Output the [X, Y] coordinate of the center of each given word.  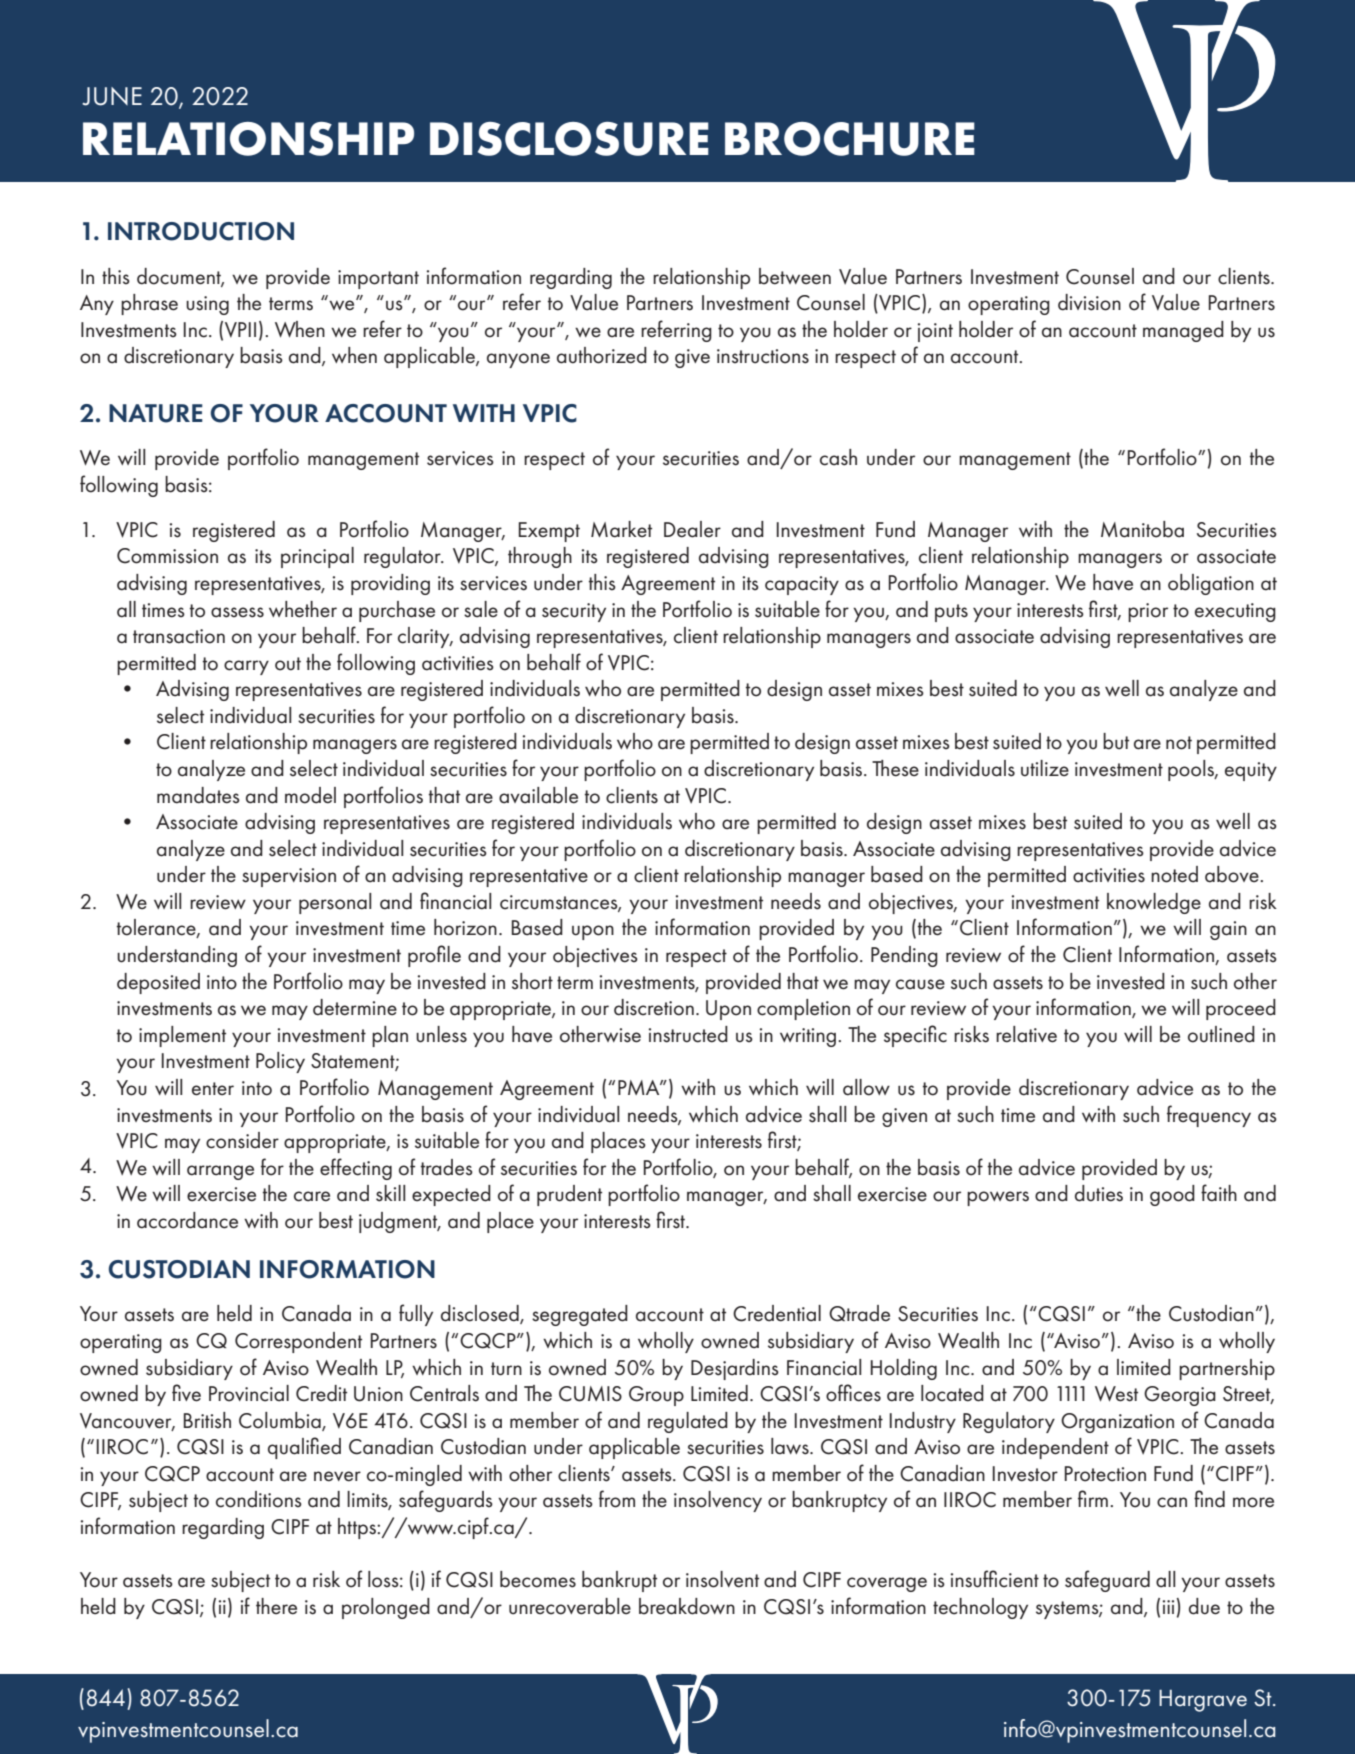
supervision [289, 877]
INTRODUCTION [201, 231]
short [532, 981]
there [276, 1606]
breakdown [687, 1606]
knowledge [1154, 903]
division [1089, 302]
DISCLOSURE [569, 139]
